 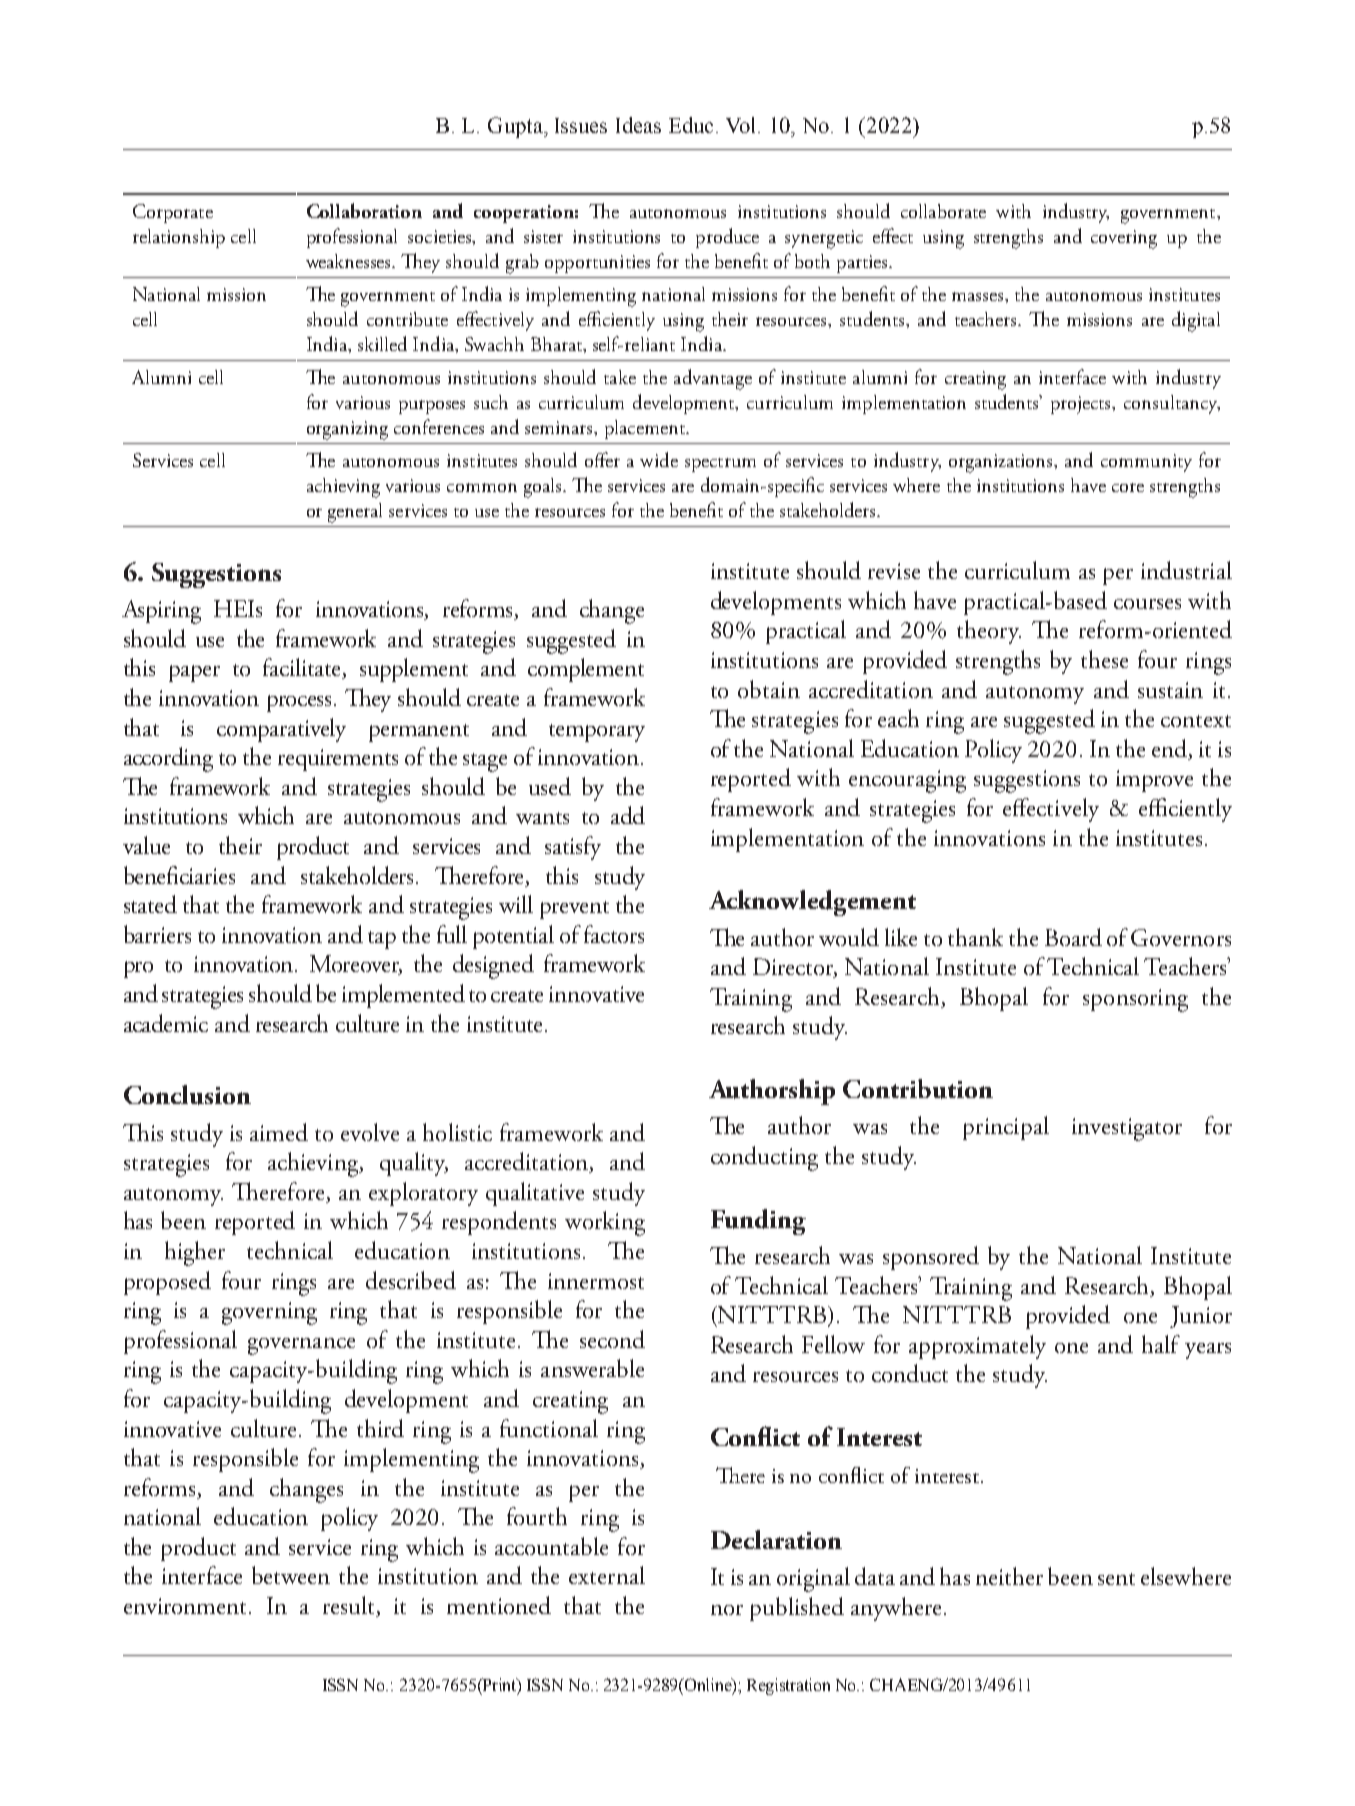 I want to click on facilitate, so click(x=303, y=668).
